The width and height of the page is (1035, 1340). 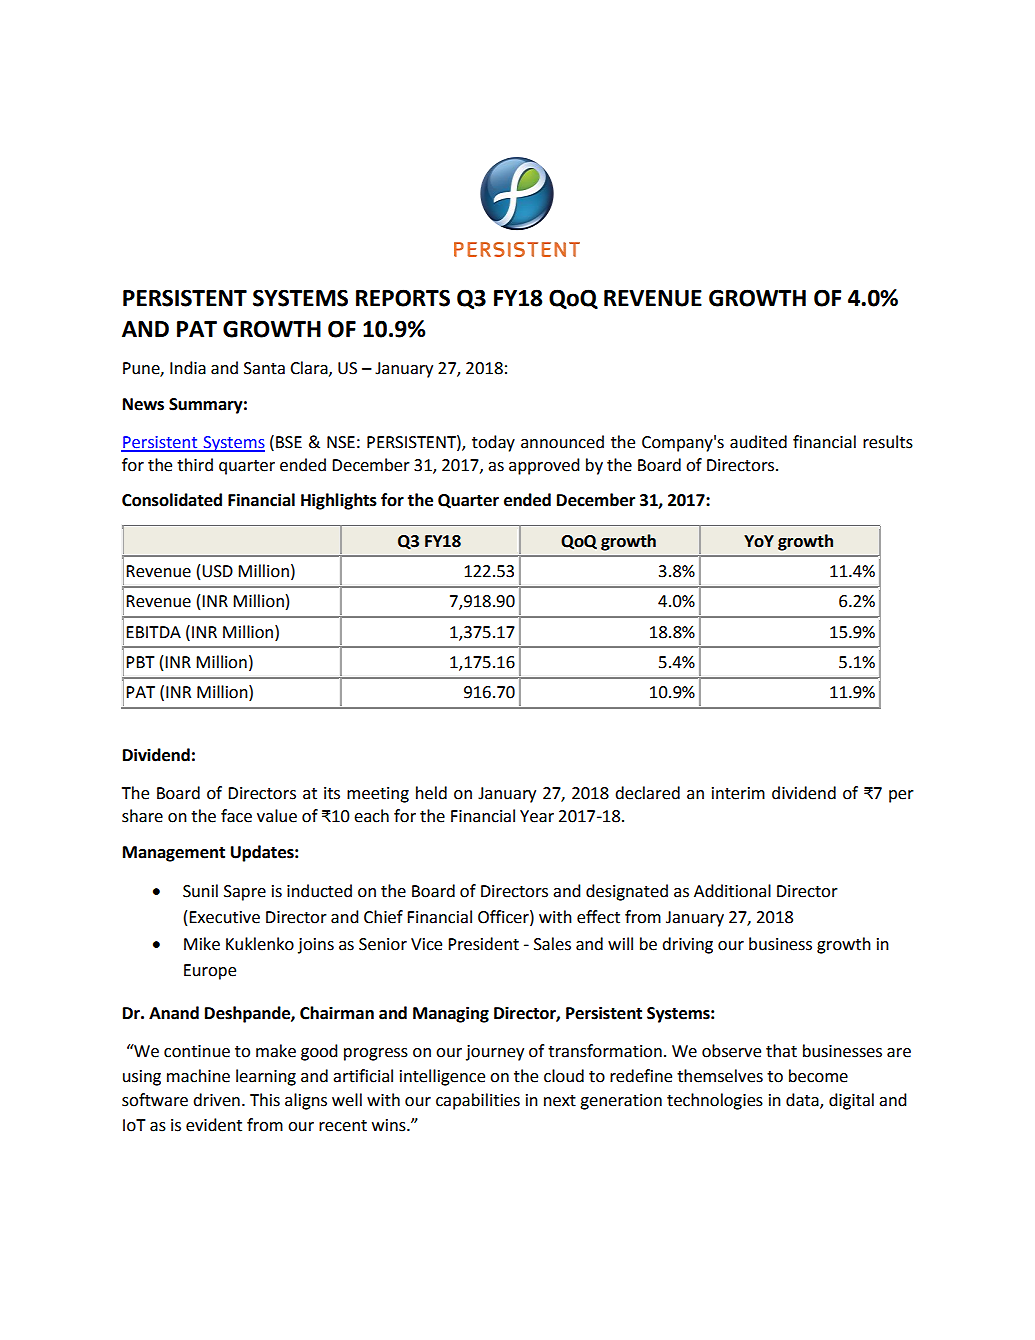 I want to click on driven, so click(x=216, y=1100).
